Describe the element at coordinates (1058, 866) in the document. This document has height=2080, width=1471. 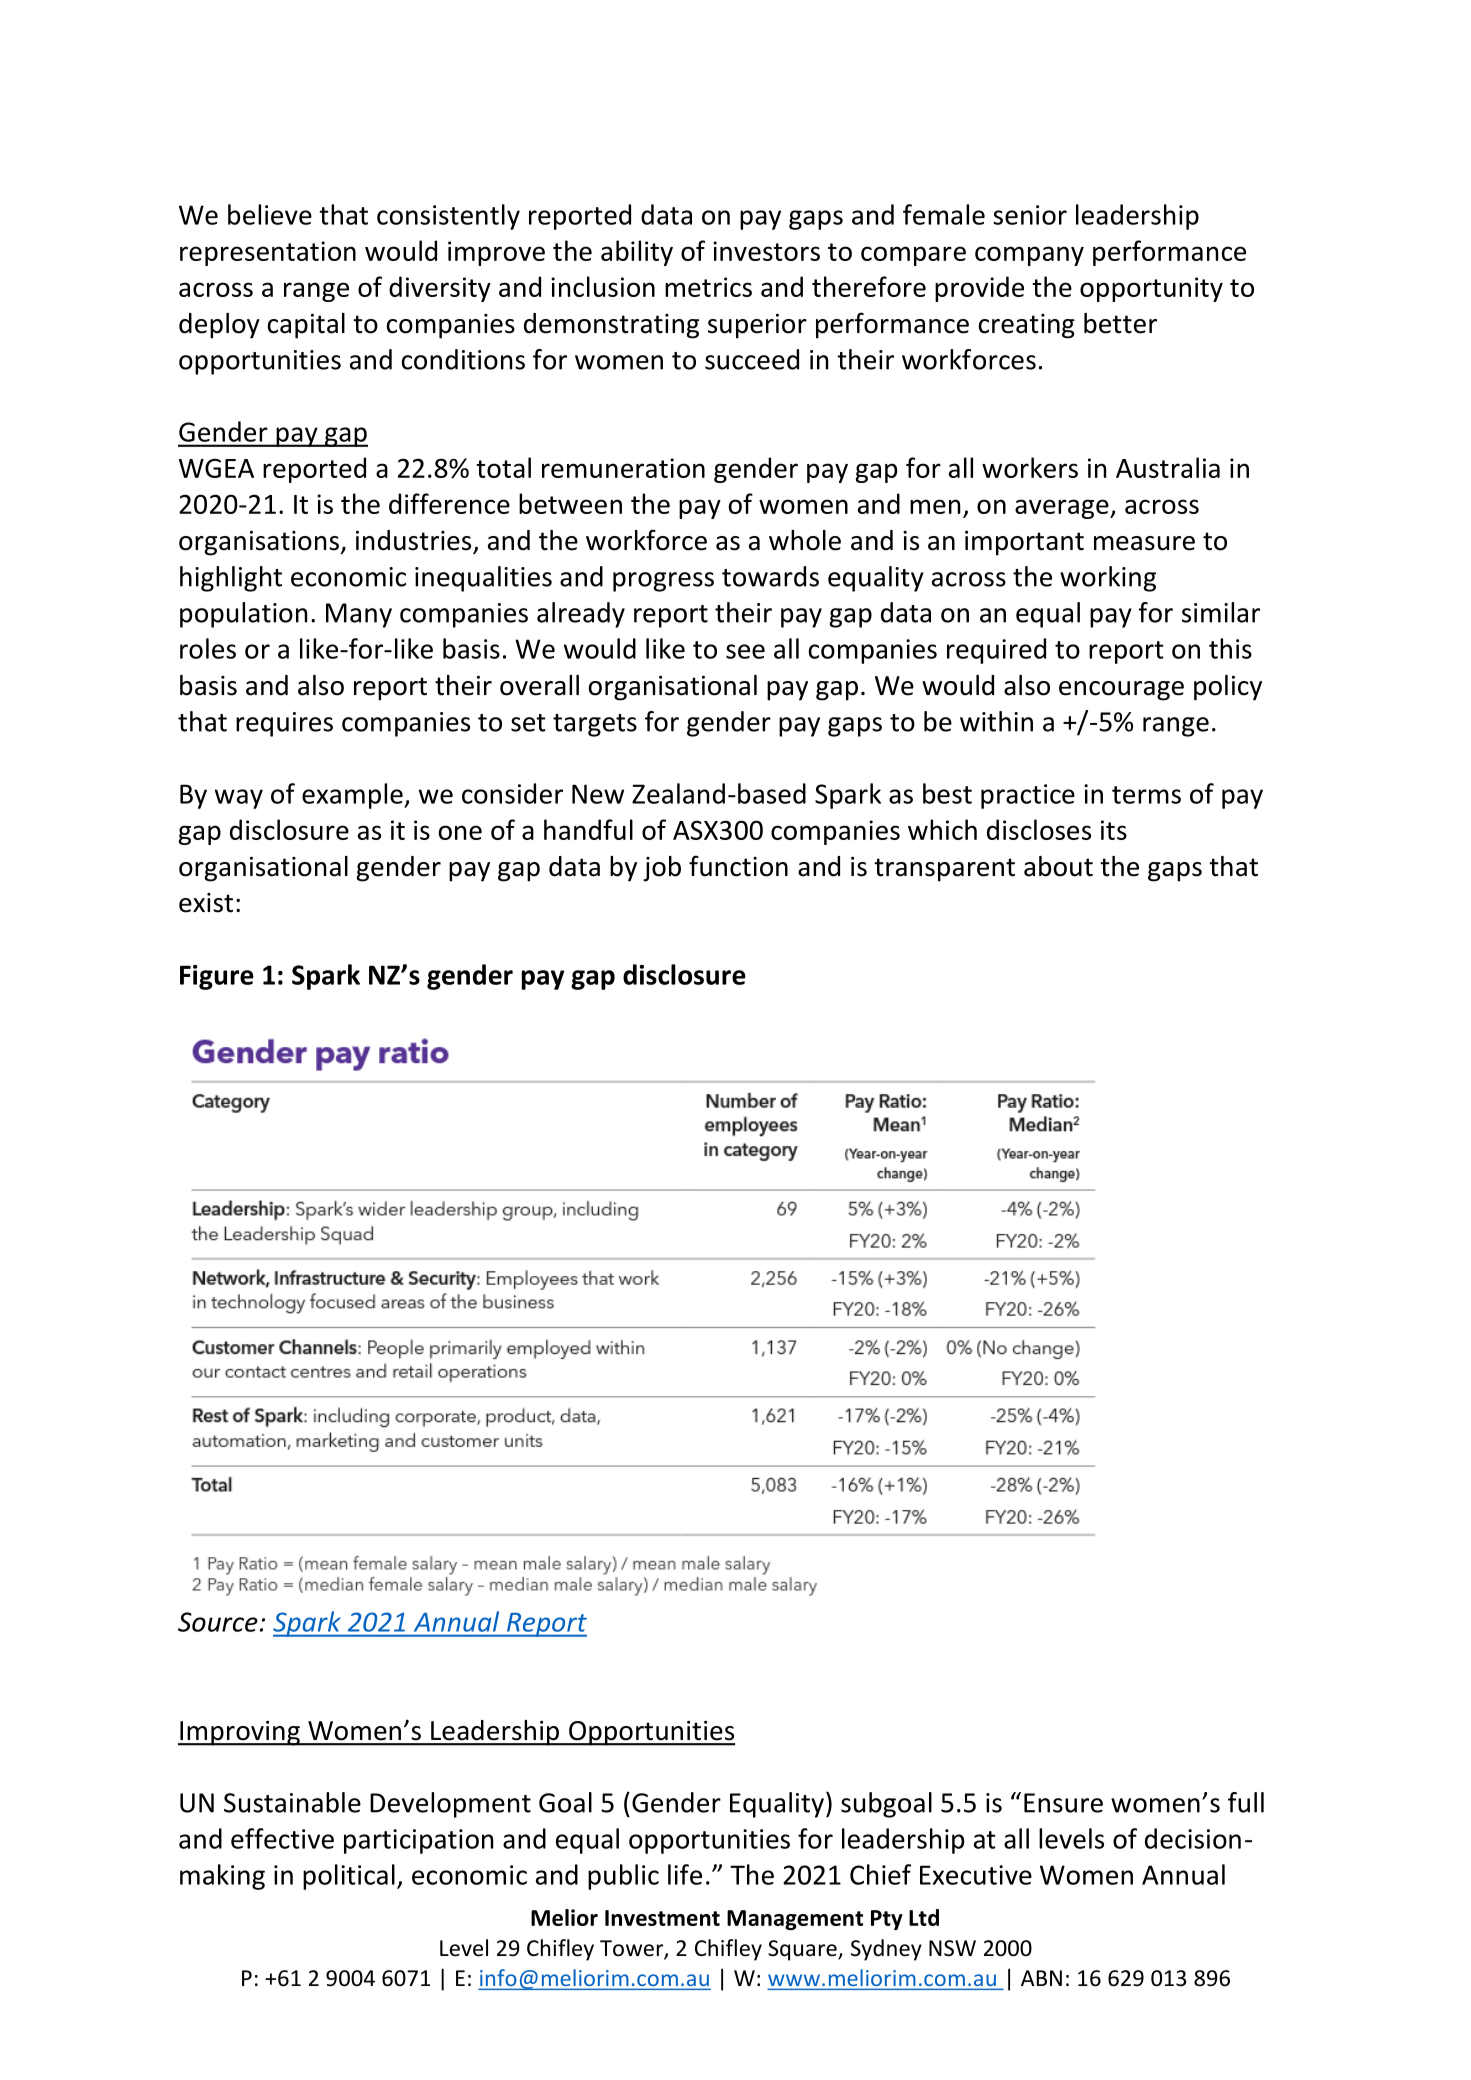
I see `about` at that location.
